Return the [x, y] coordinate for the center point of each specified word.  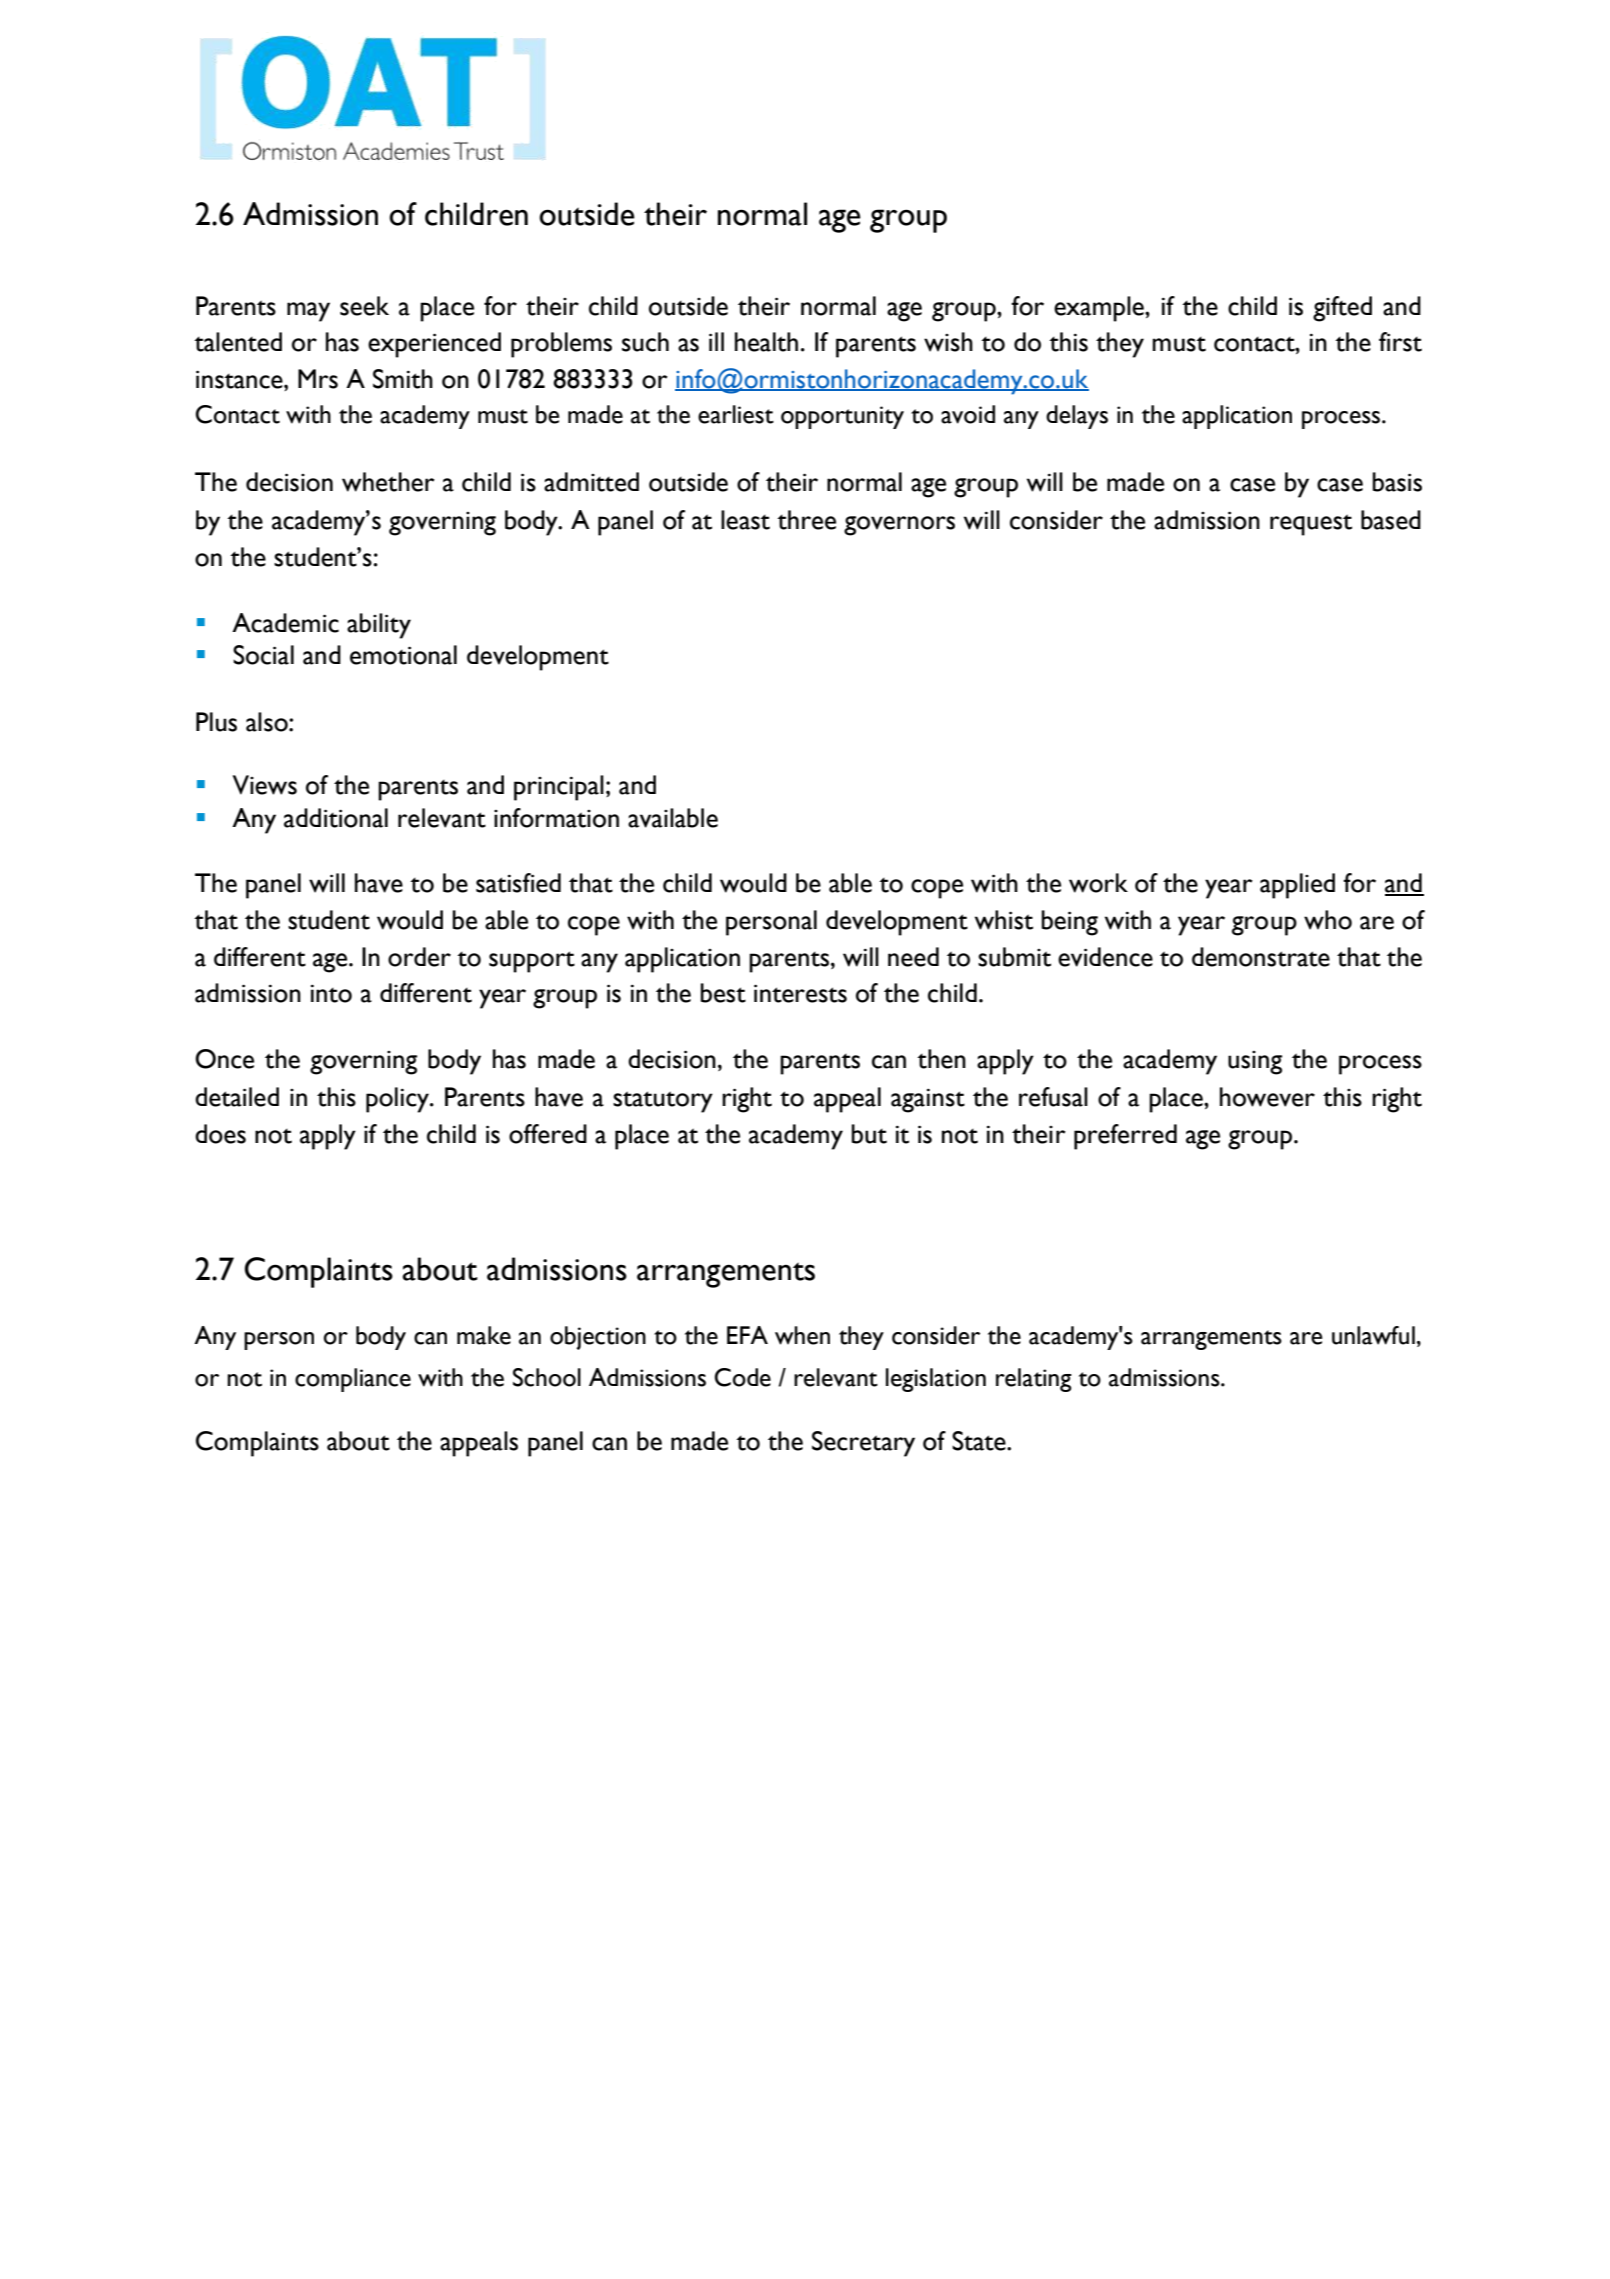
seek [364, 306]
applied [1297, 886]
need [913, 957]
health [766, 342]
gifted [1342, 309]
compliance [353, 1380]
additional [336, 818]
